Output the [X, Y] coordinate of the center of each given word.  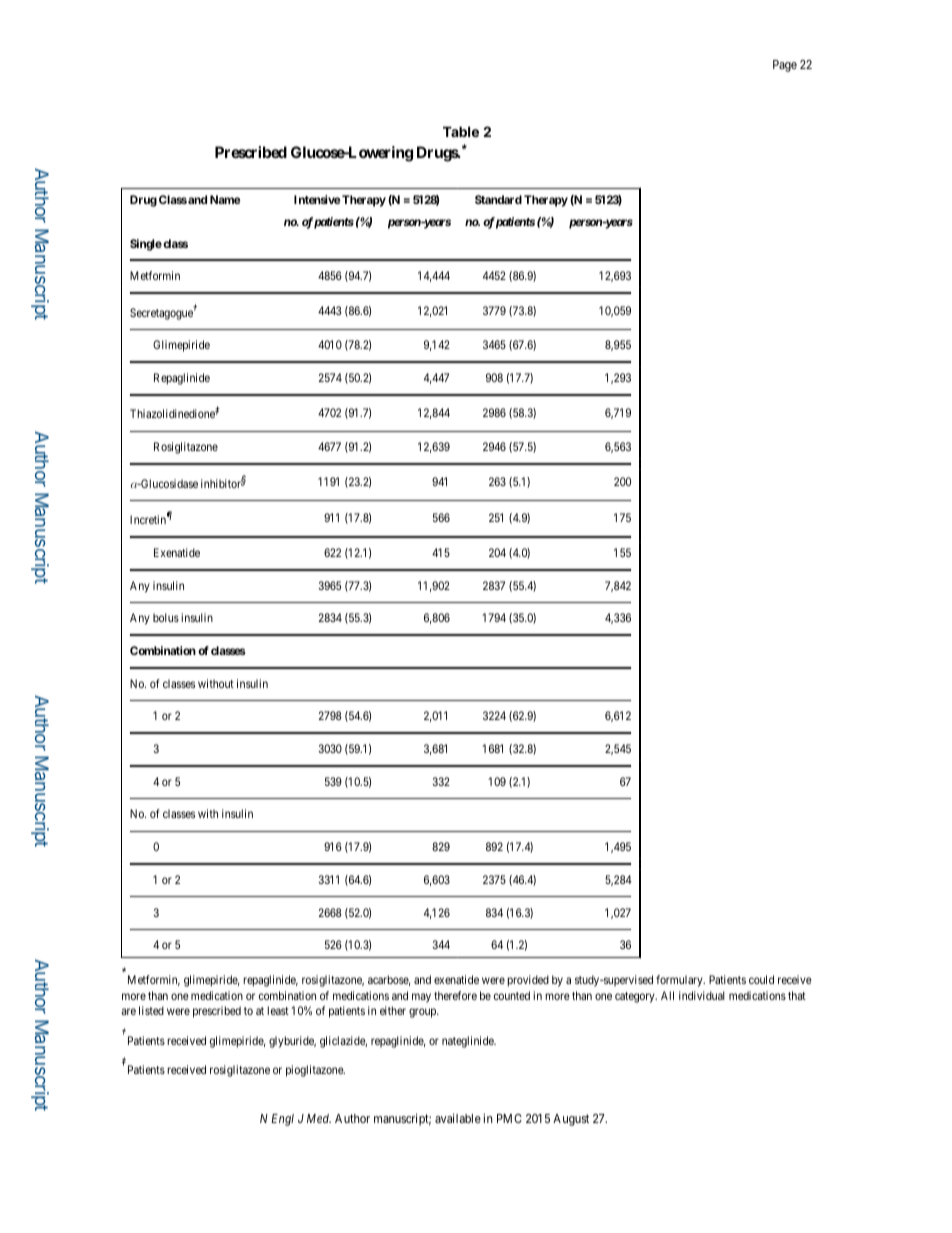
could [761, 979]
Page [785, 66]
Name [225, 199]
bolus [166, 617]
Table [461, 131]
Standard [498, 199]
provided [528, 981]
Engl [282, 1120]
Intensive [317, 199]
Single [146, 245]
